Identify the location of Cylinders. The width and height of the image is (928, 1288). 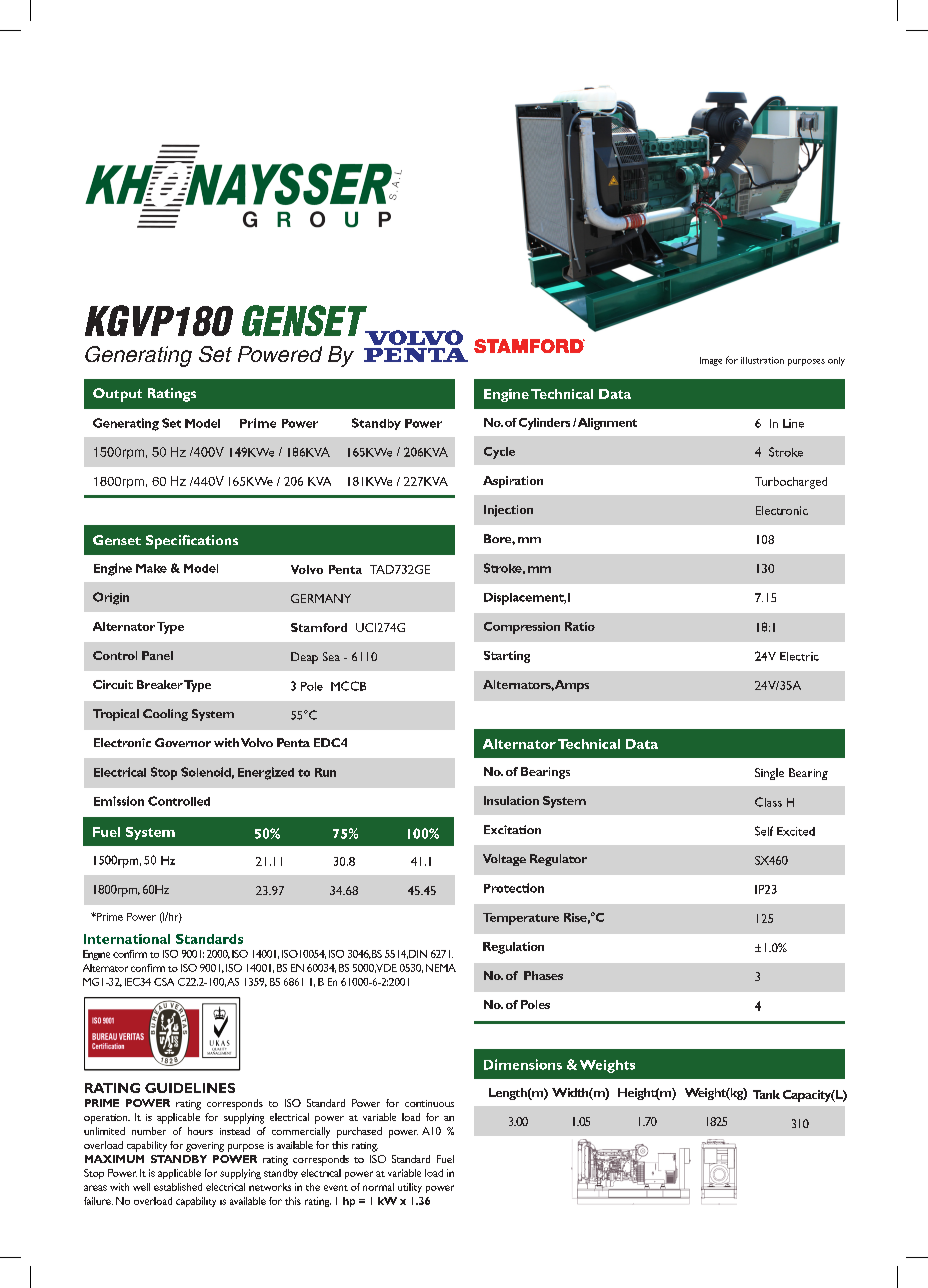
(544, 424).
